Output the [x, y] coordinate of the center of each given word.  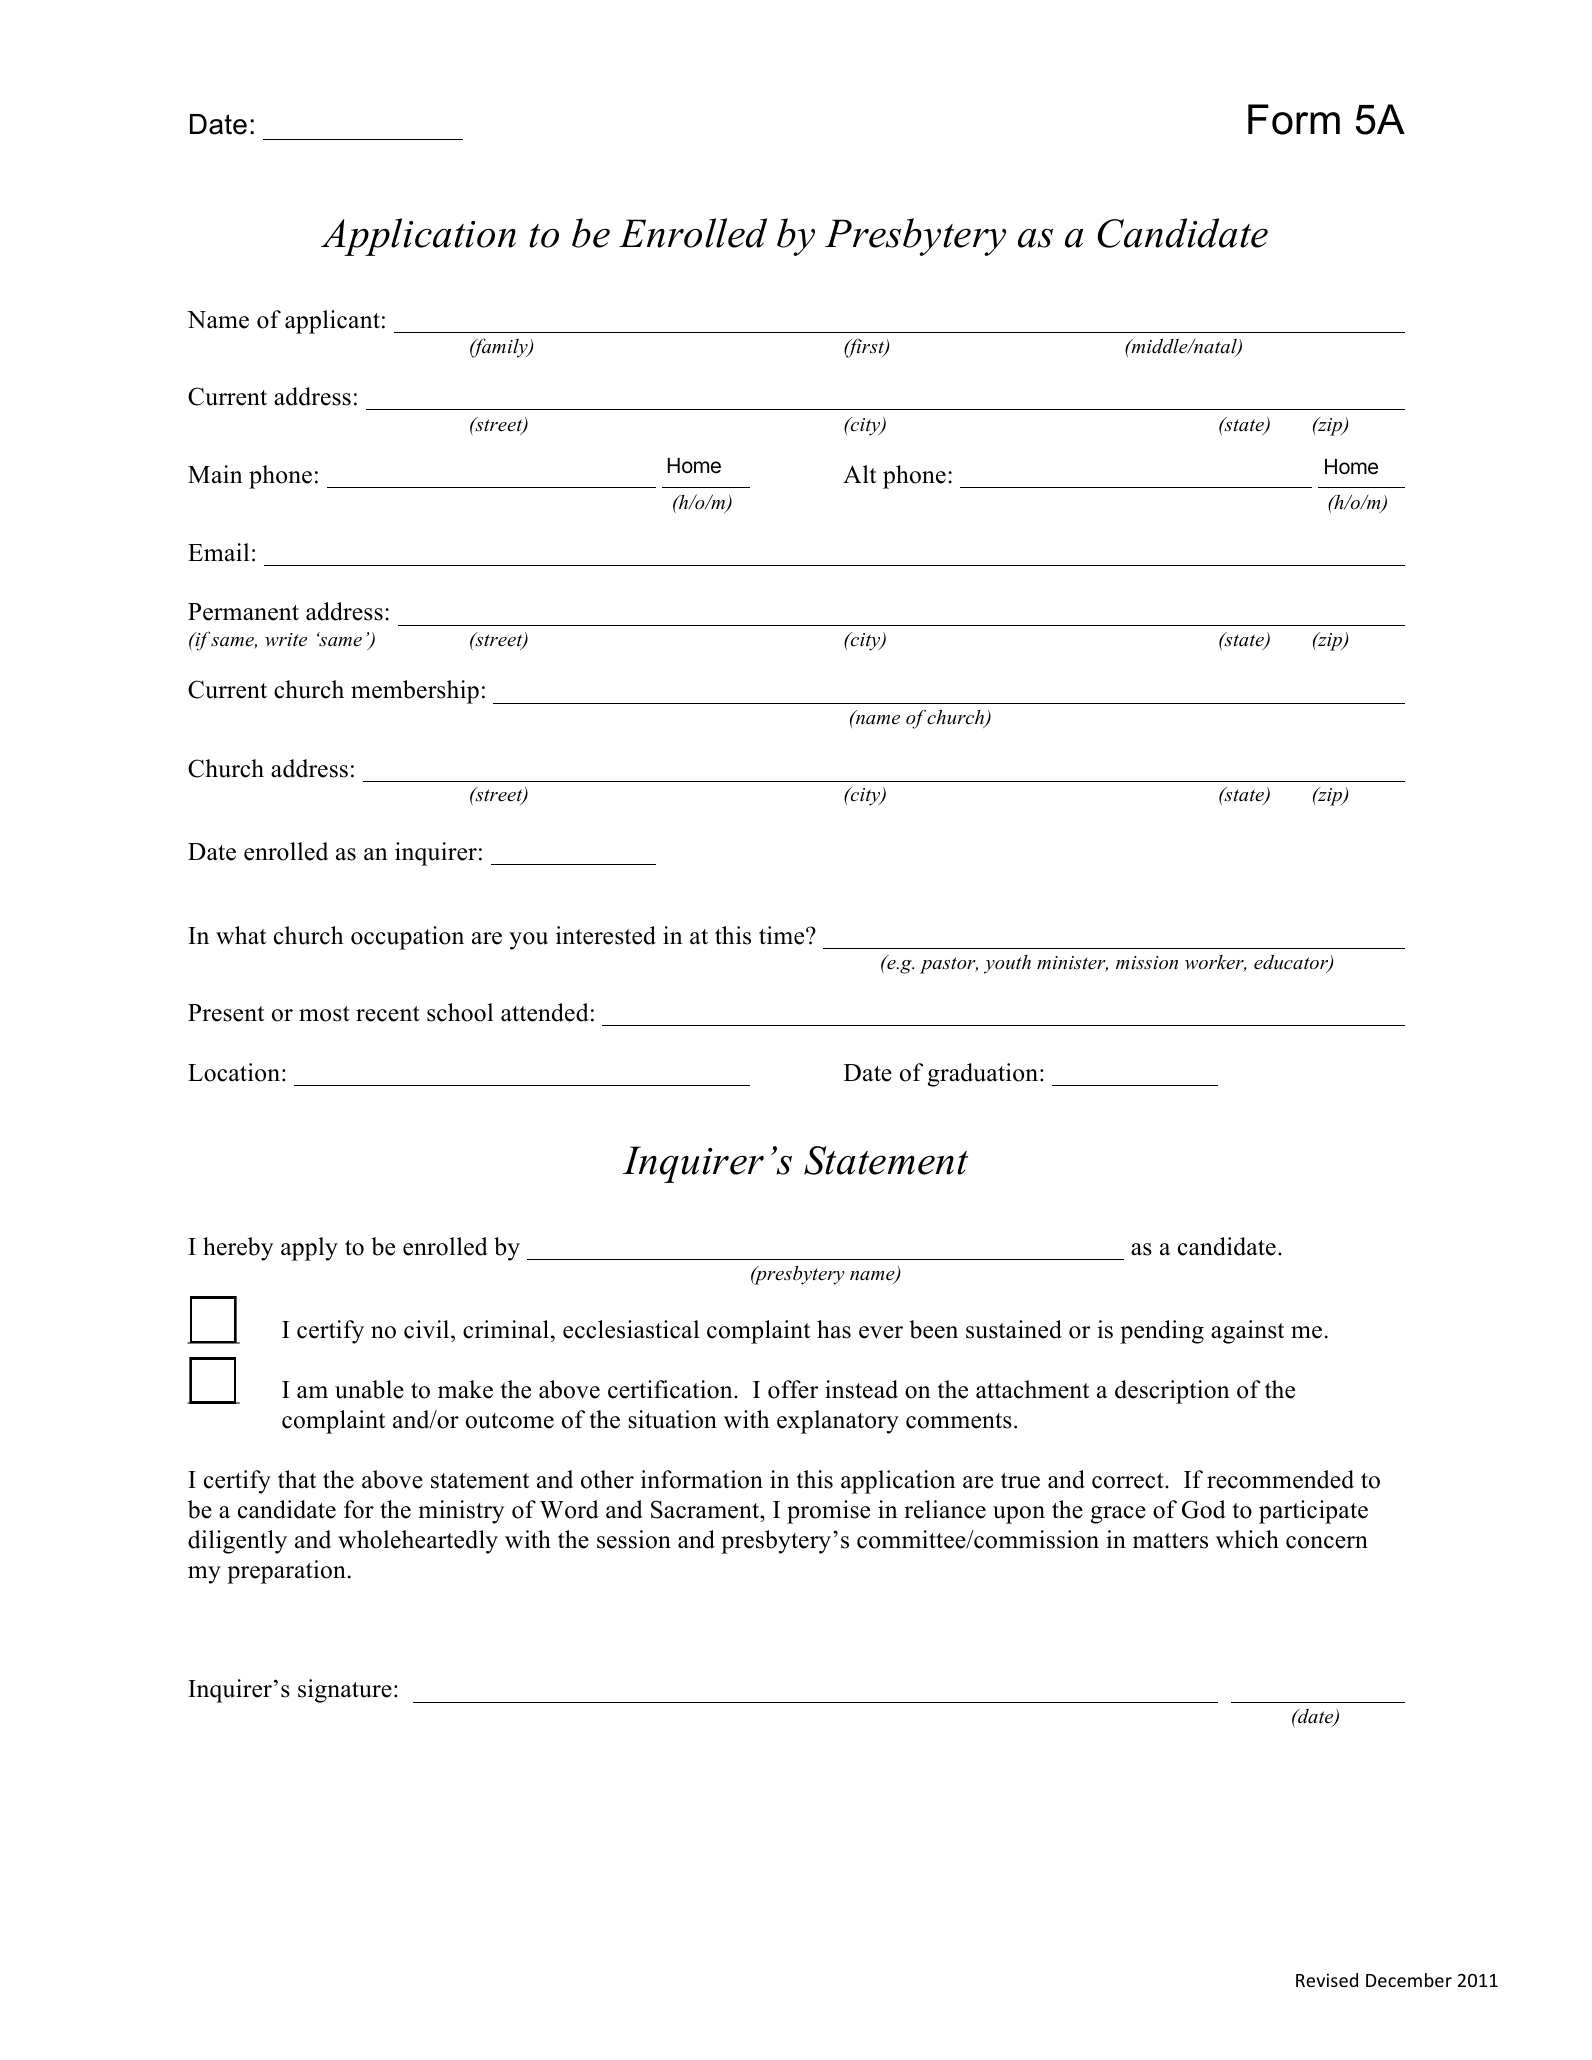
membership [415, 692]
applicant [332, 322]
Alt [859, 474]
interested [606, 935]
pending [1162, 1332]
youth [1007, 964]
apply [309, 1249]
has [834, 1329]
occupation [407, 938]
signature [345, 1691]
